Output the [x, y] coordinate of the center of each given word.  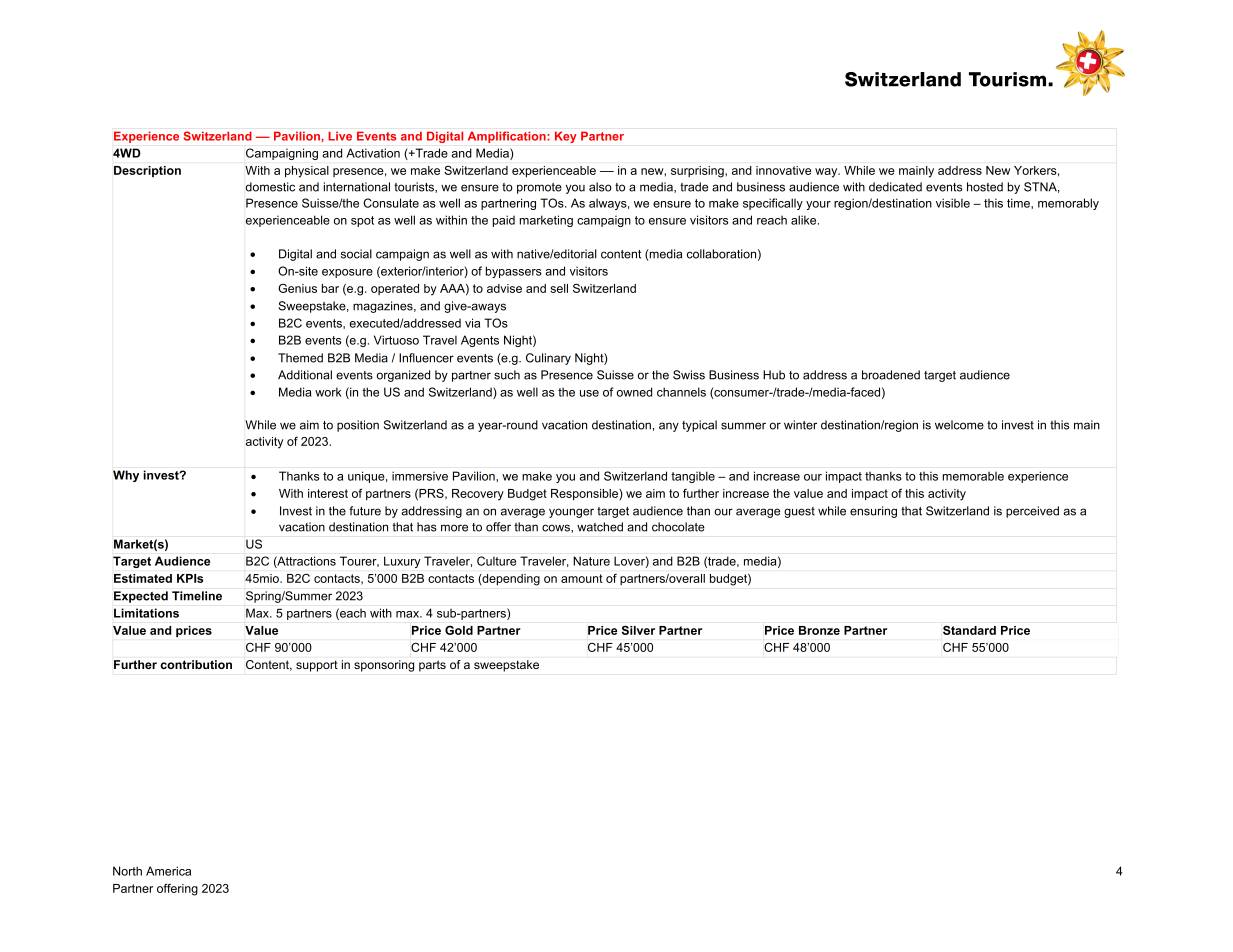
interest [328, 493]
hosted [985, 187]
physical [307, 172]
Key [565, 137]
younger [571, 513]
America [168, 871]
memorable [973, 476]
